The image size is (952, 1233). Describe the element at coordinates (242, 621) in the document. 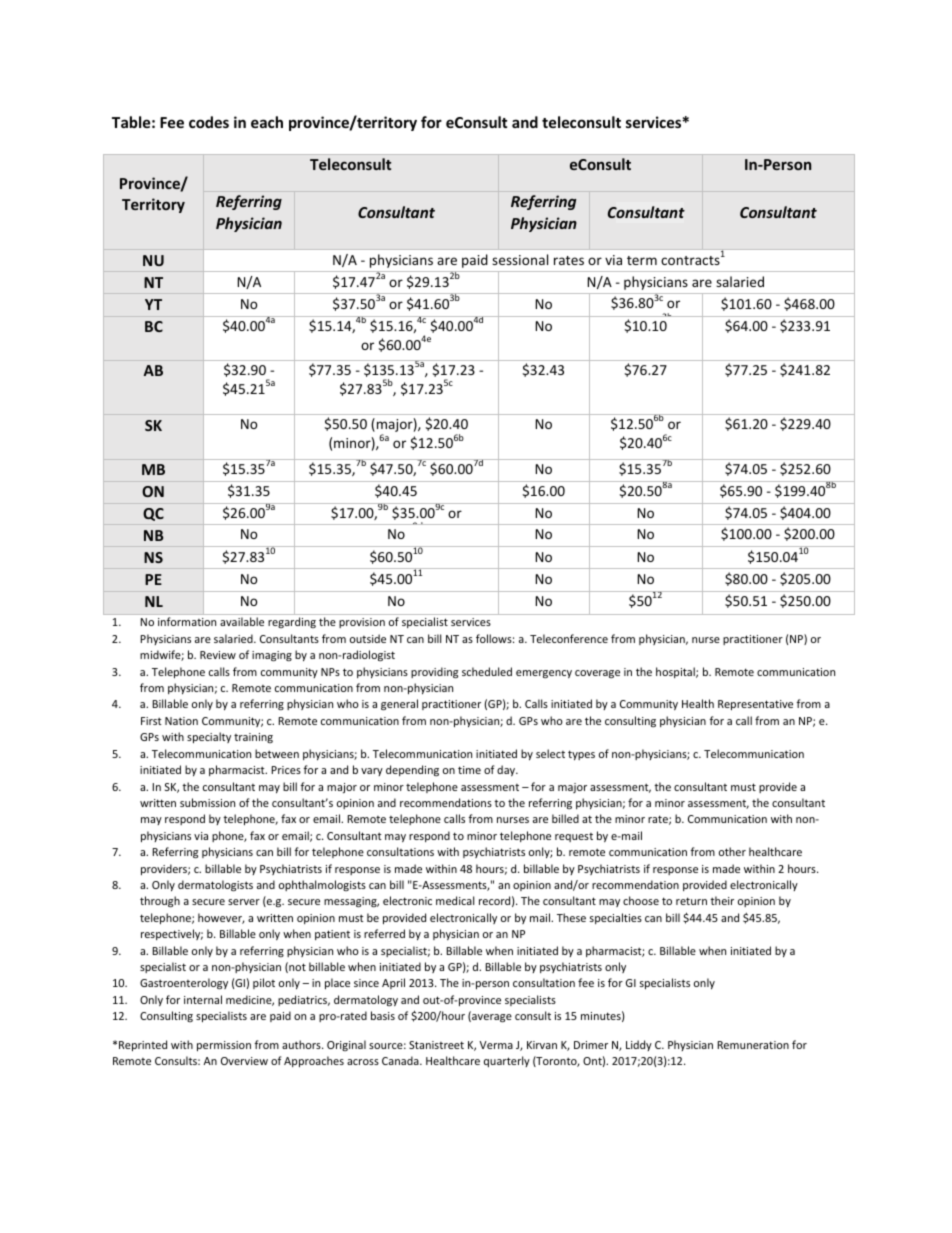

I see `available` at that location.
